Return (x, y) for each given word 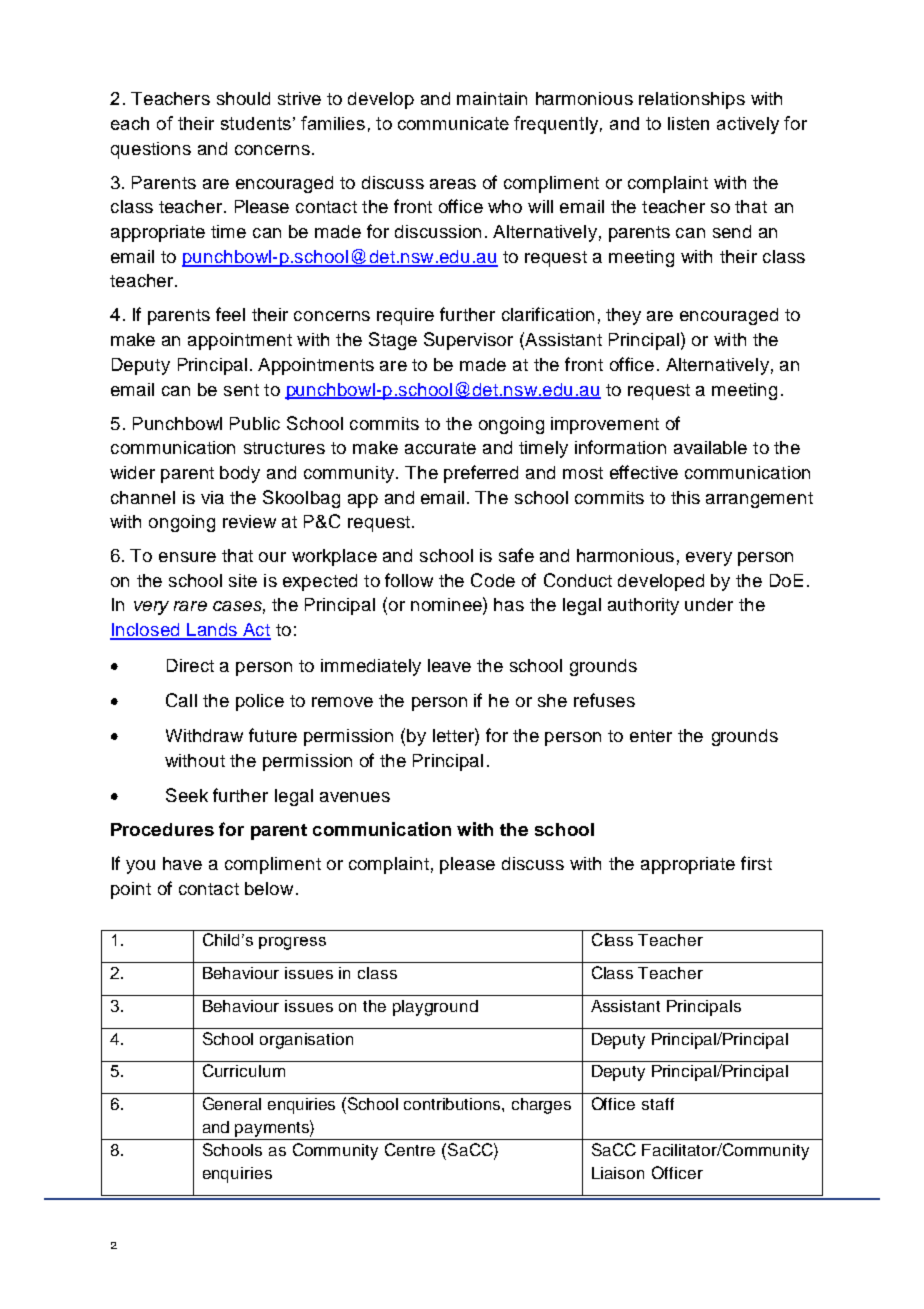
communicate (453, 123)
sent (241, 390)
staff (658, 1104)
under (709, 604)
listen (688, 123)
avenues (355, 797)
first (756, 863)
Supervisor (468, 341)
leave (449, 665)
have (182, 863)
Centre (410, 1149)
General (232, 1103)
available (710, 447)
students (256, 123)
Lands (212, 631)
